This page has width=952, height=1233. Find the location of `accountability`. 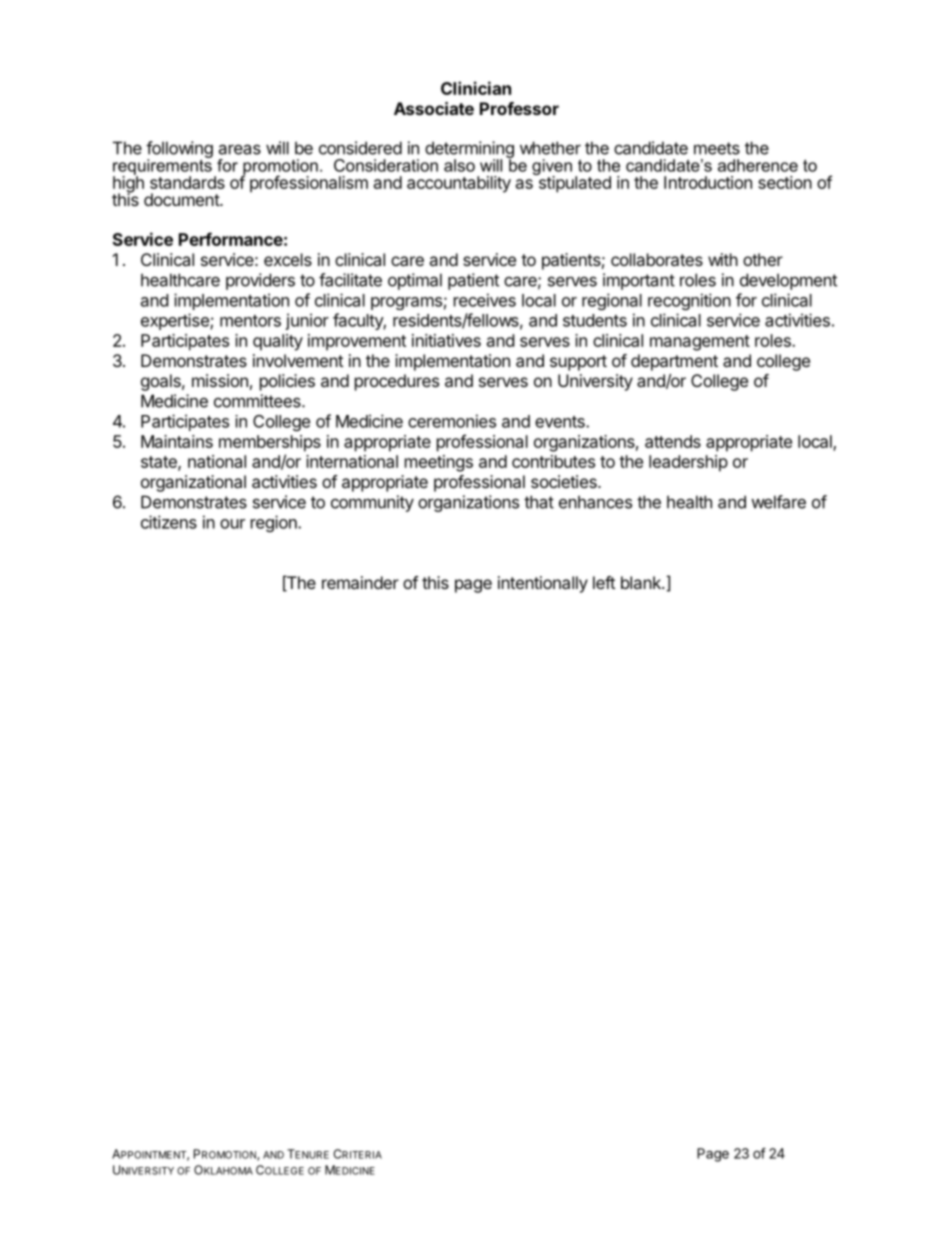

accountability is located at coordinates (459, 184).
